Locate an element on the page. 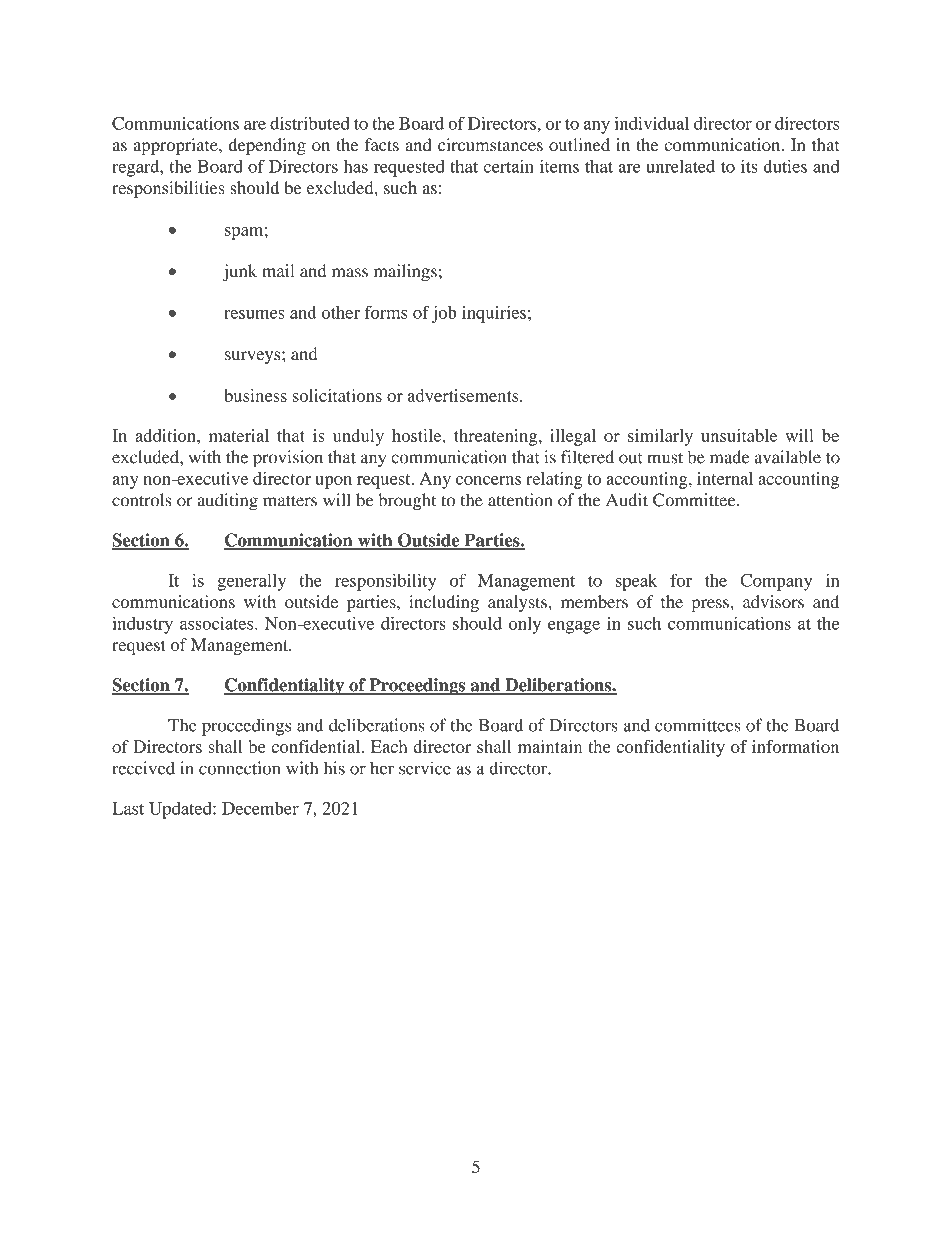  appropriate is located at coordinates (177, 146).
